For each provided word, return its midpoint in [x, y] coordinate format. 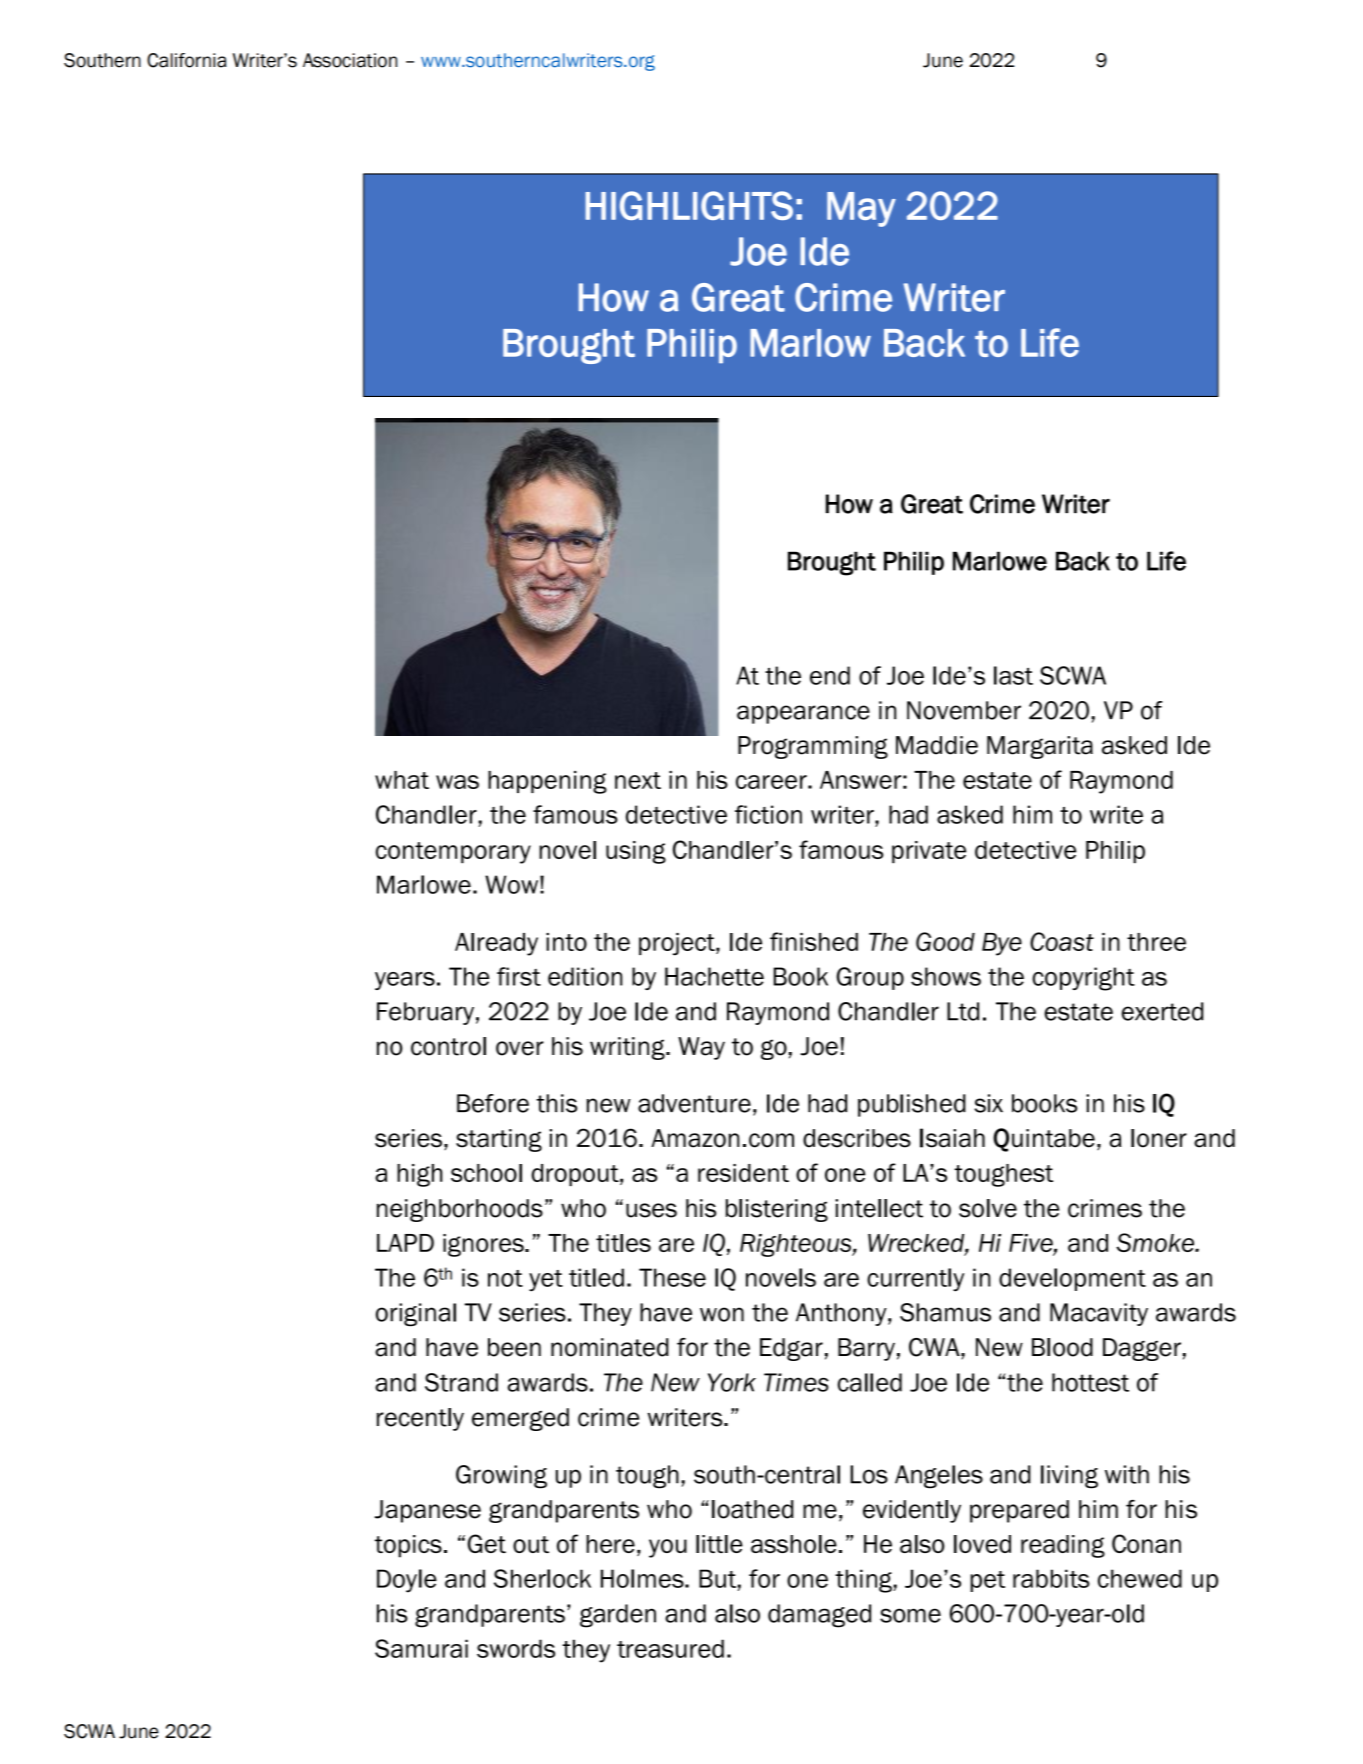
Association [350, 60]
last [1013, 675]
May [861, 209]
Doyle [407, 1581]
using [636, 852]
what [402, 780]
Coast [1062, 941]
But [717, 1578]
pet [987, 1581]
